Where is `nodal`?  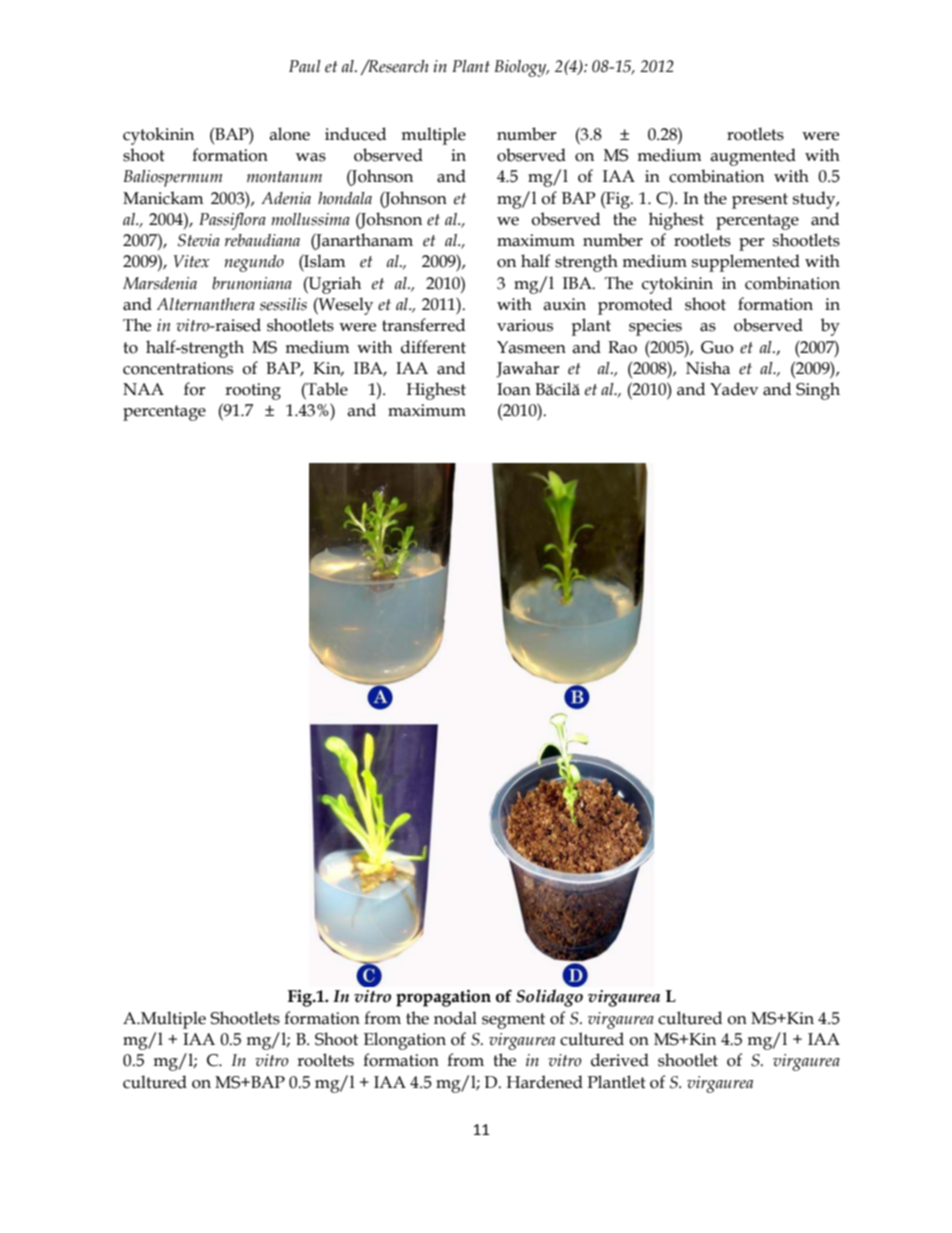
nodal is located at coordinates (455, 1018).
